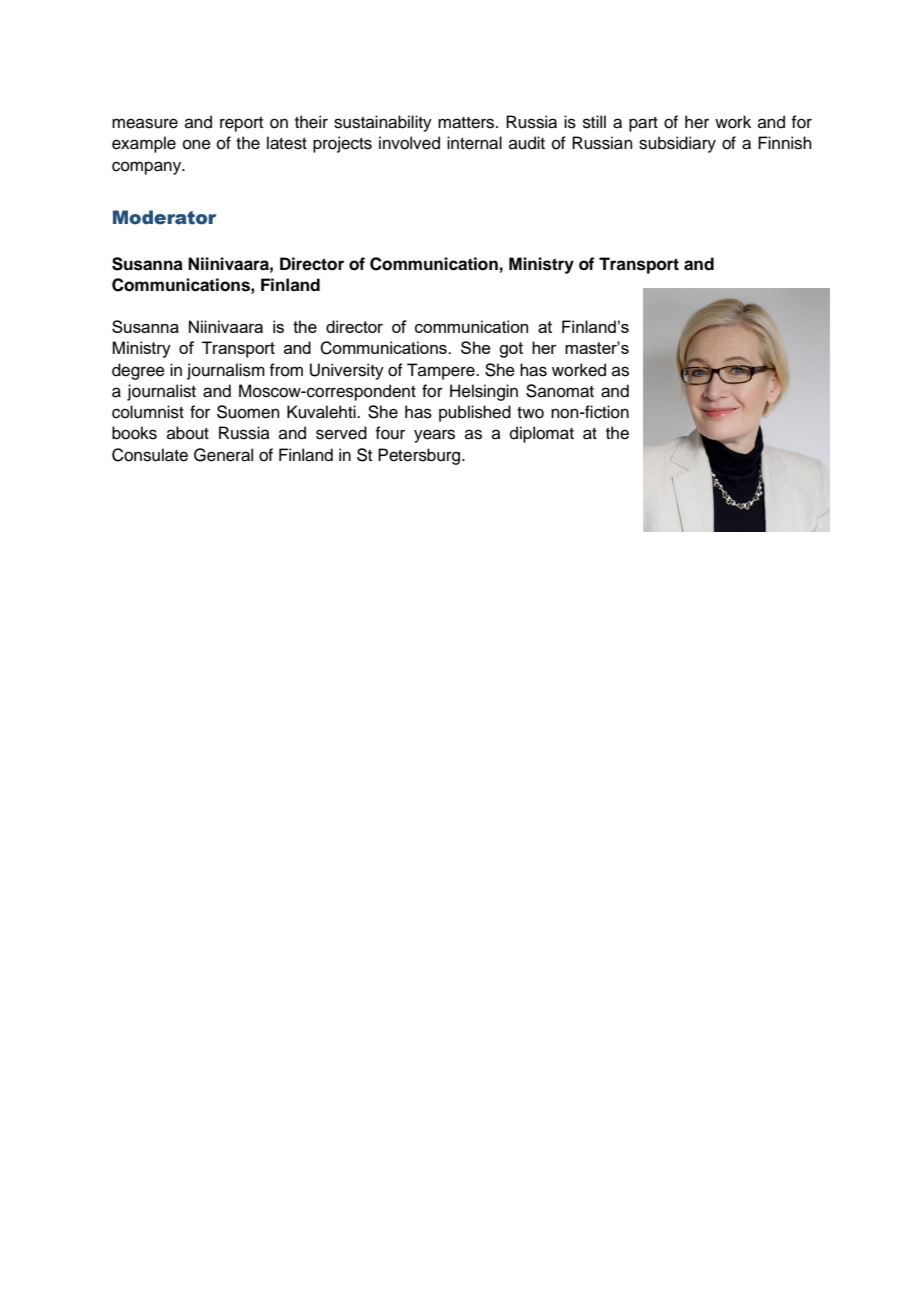  What do you see at coordinates (677, 144) in the screenshot?
I see `subsidiary` at bounding box center [677, 144].
